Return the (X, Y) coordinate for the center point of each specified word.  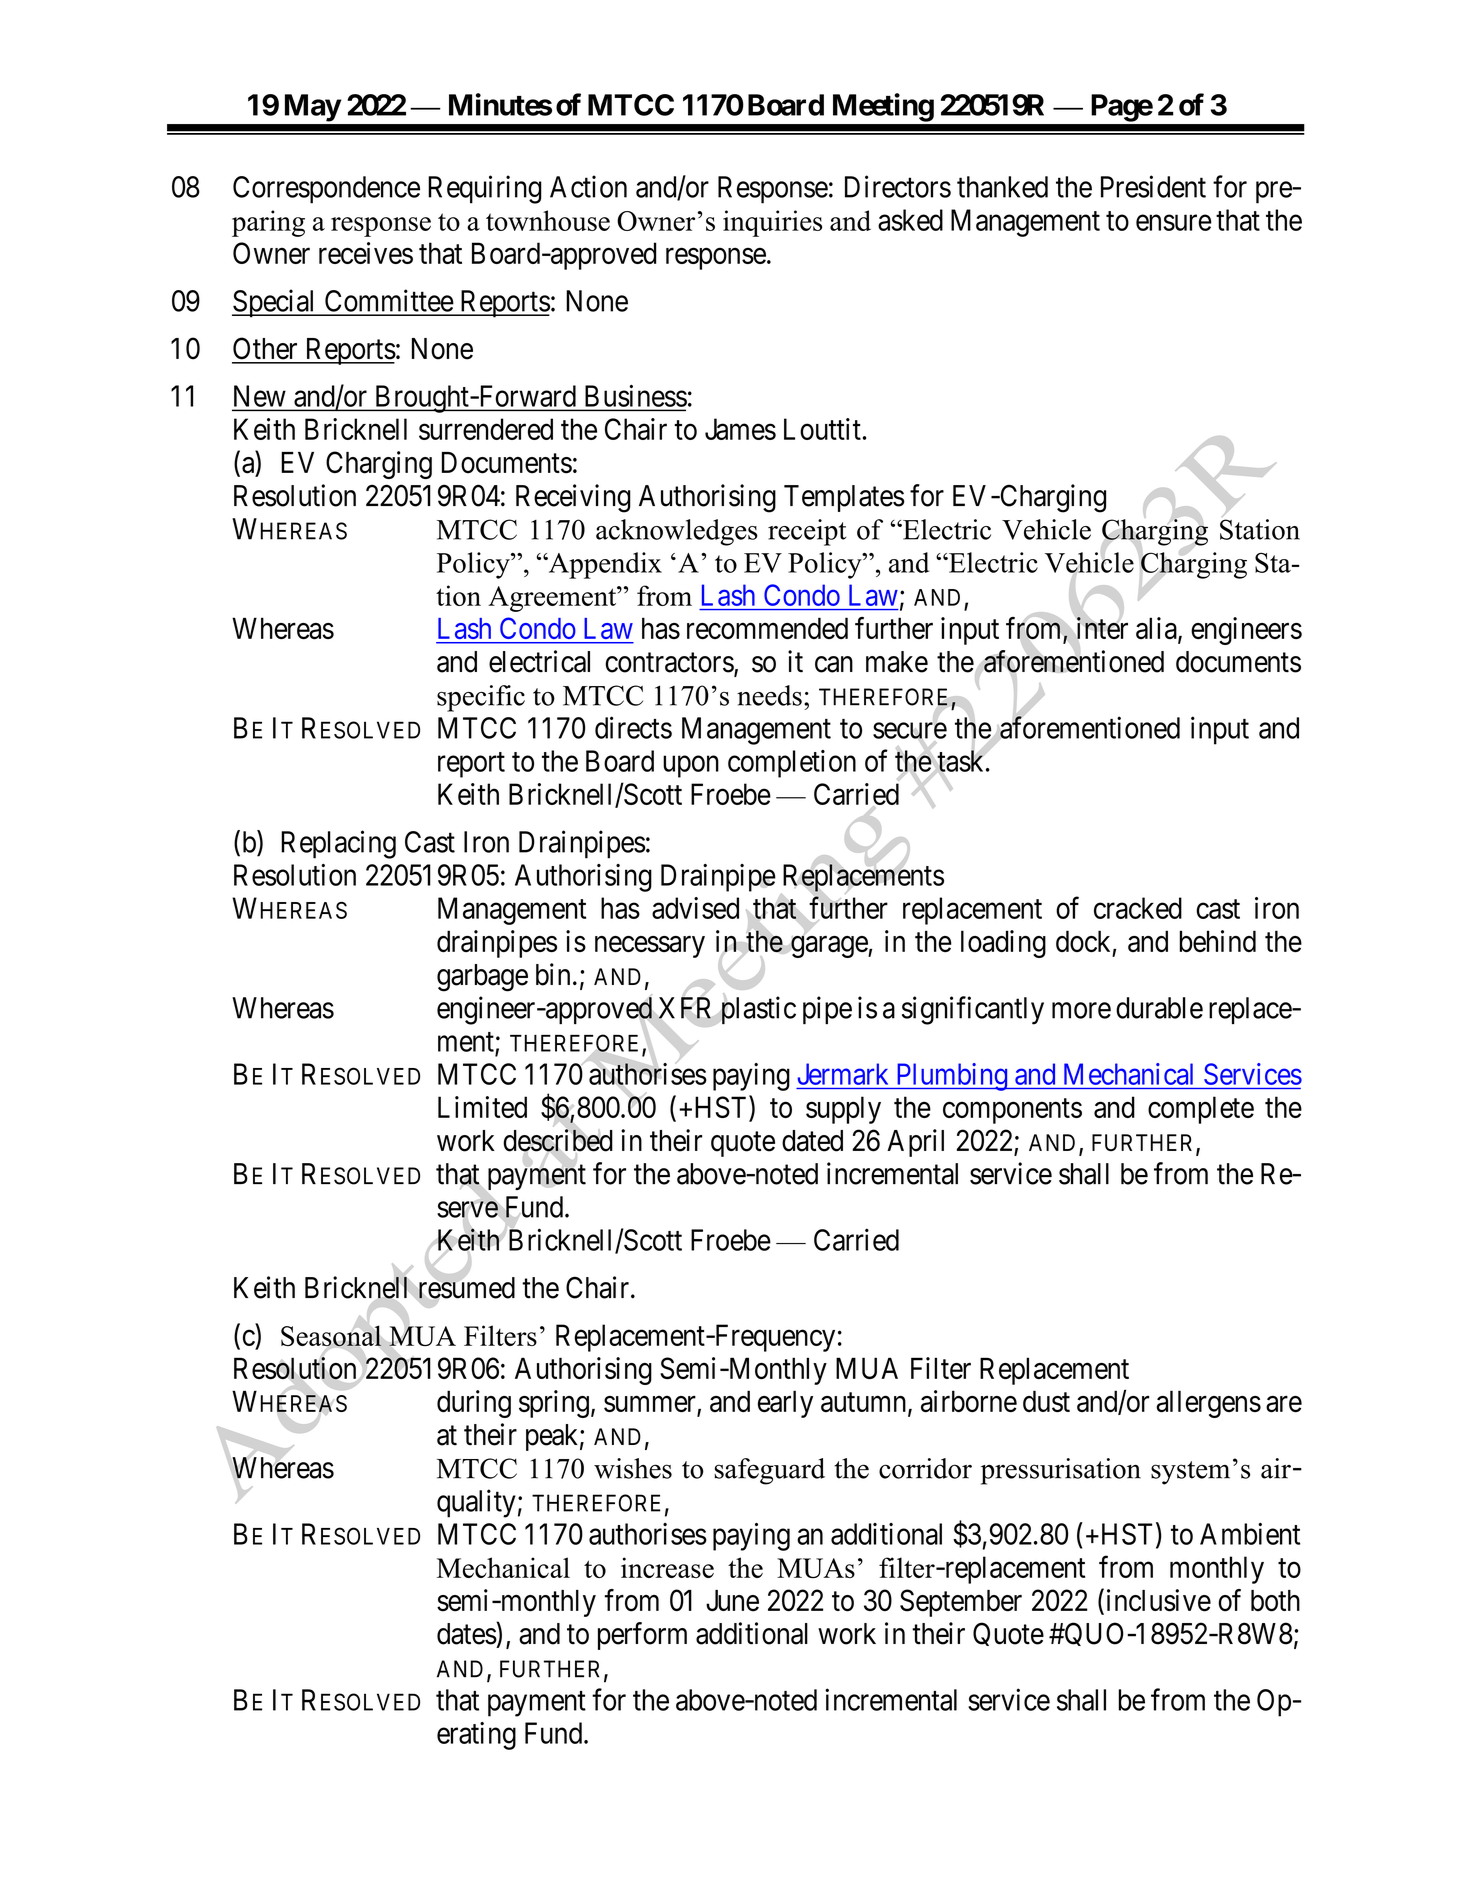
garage (829, 947)
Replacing (338, 844)
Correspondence (326, 190)
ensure (1174, 223)
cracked (1138, 908)
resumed (466, 1288)
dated (812, 1141)
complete (1201, 1110)
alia (1157, 629)
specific (481, 698)
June (732, 1601)
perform (642, 1636)
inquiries (772, 223)
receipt (807, 532)
